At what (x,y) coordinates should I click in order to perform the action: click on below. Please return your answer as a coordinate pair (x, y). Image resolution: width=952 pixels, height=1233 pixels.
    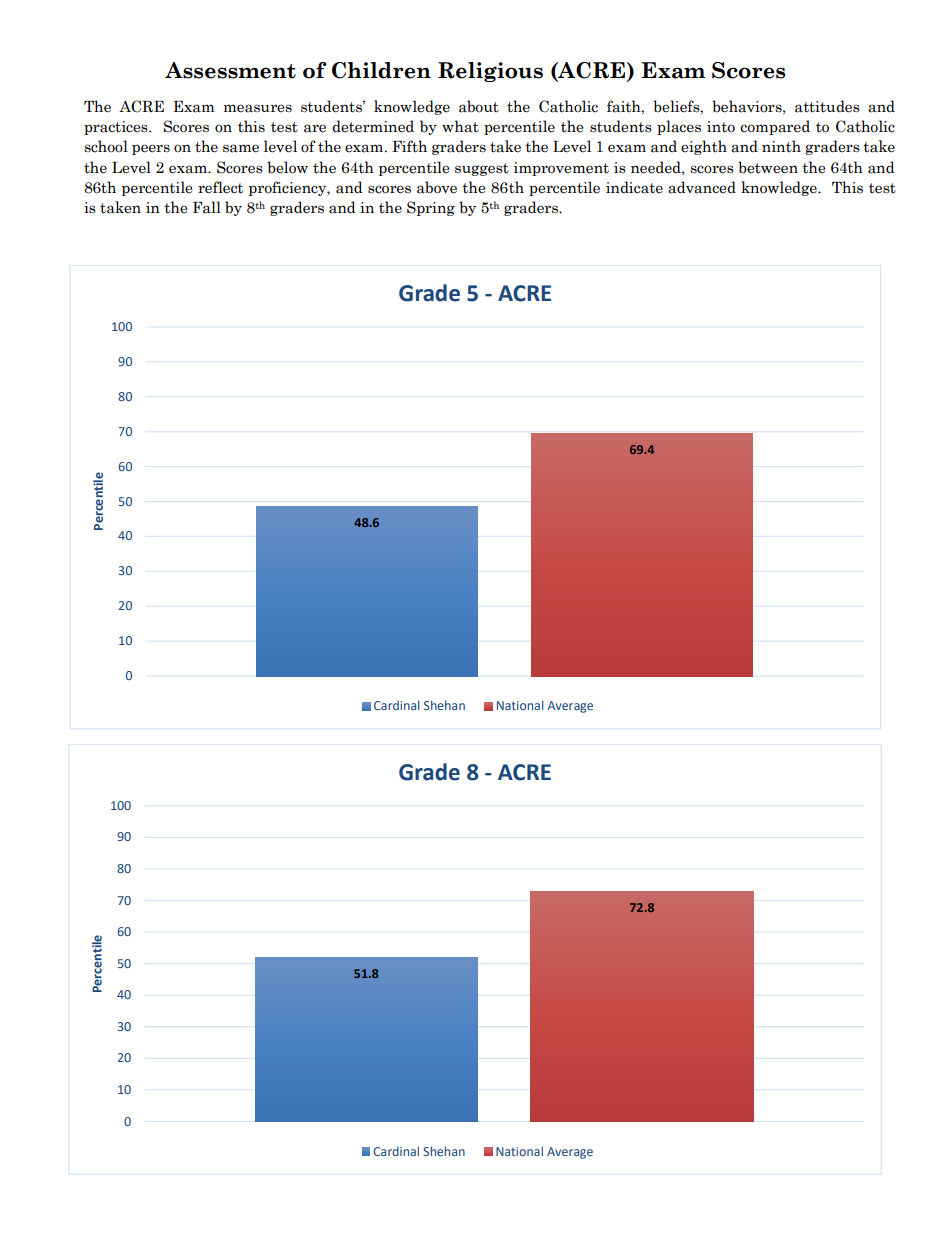
    Looking at the image, I should click on (287, 167).
